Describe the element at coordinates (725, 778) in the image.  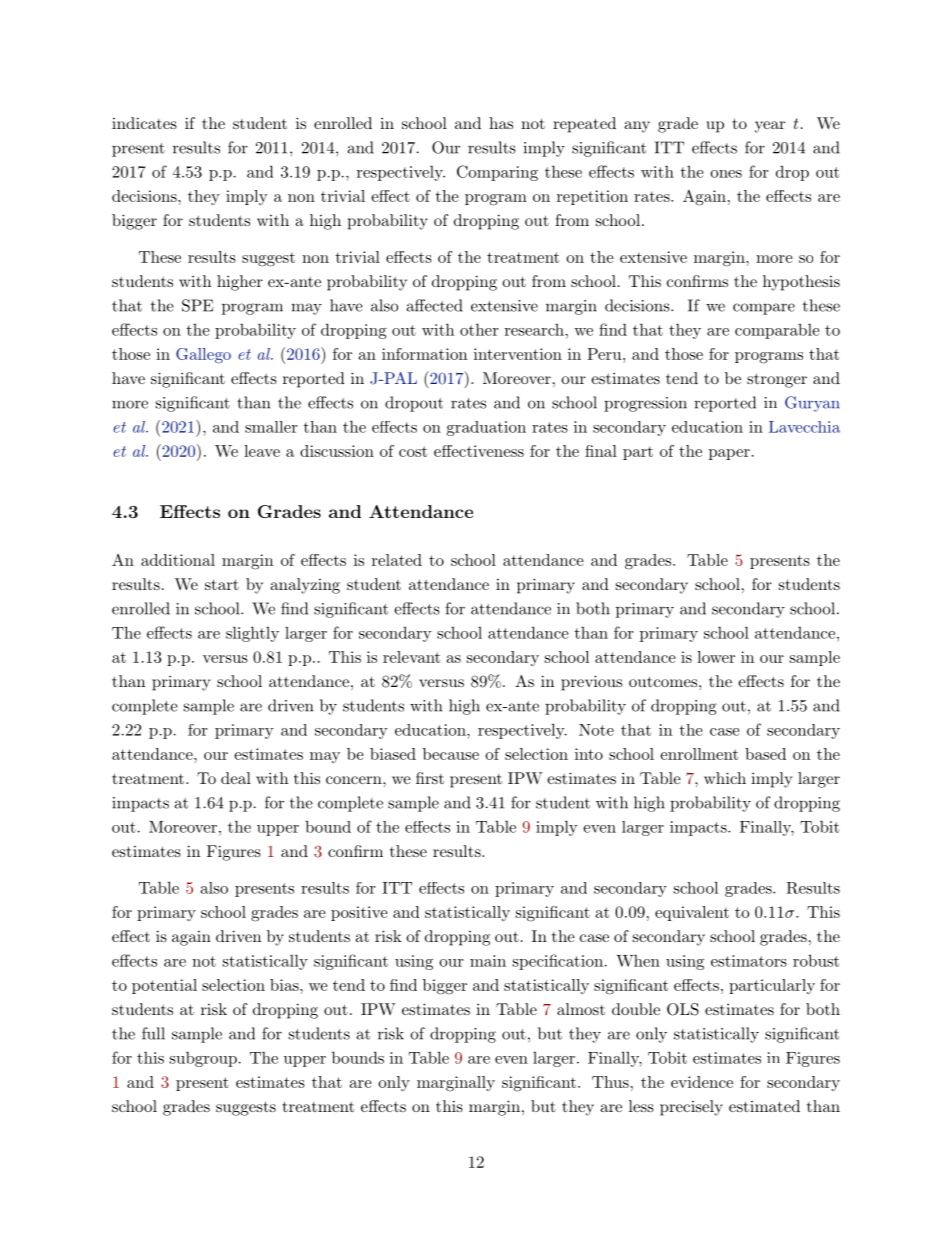
I see `which` at that location.
